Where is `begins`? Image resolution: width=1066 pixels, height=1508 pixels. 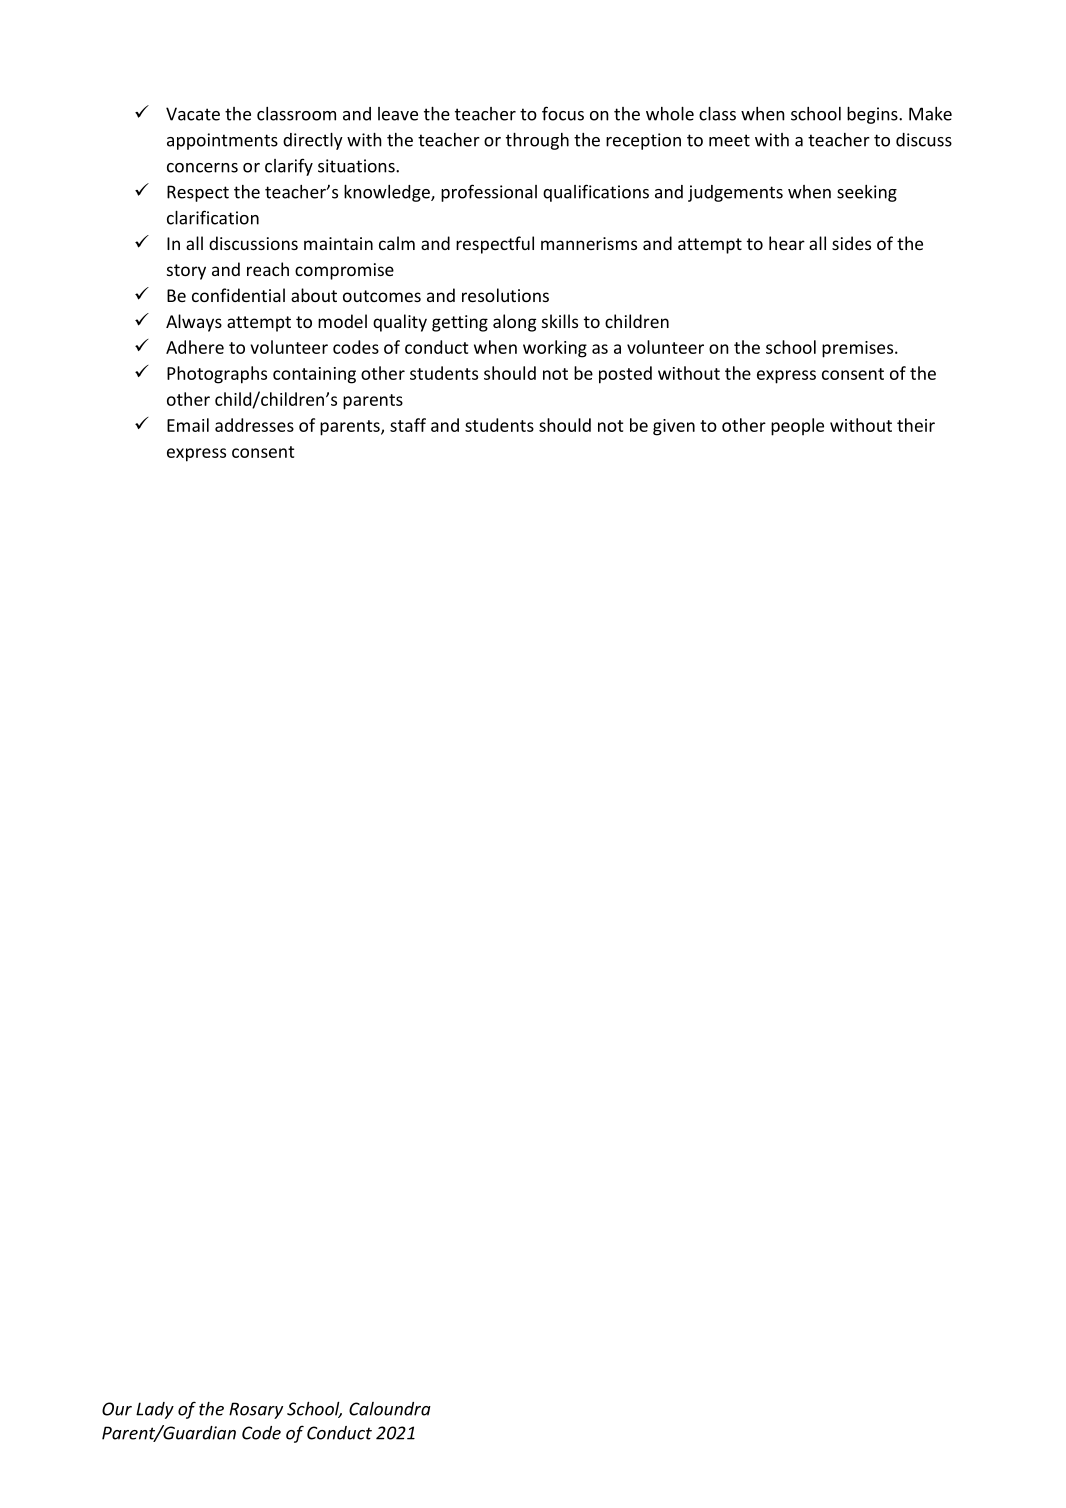 begins is located at coordinates (873, 115).
